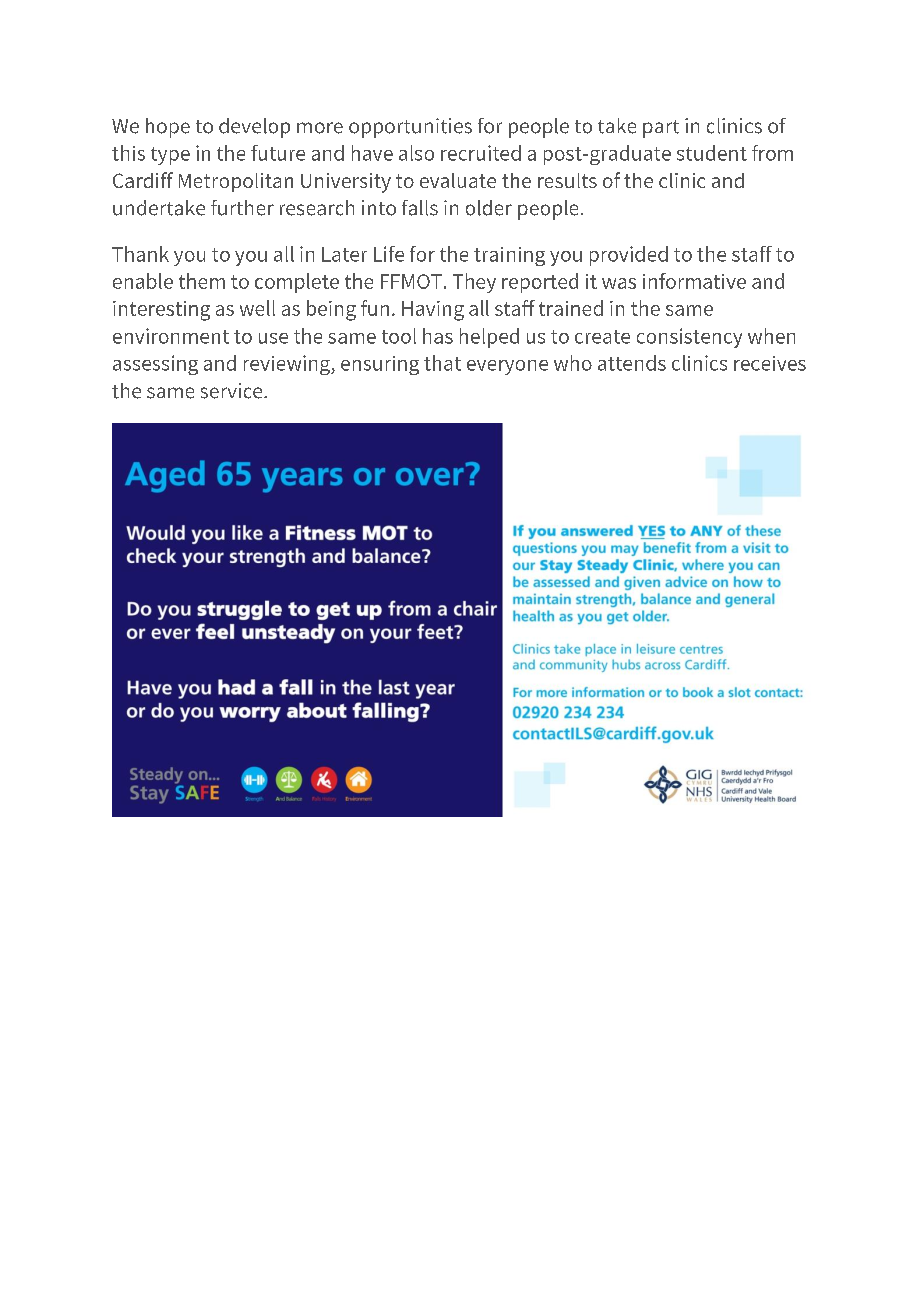 This screenshot has height=1308, width=924. Describe the element at coordinates (661, 129) in the screenshot. I see `part` at that location.
